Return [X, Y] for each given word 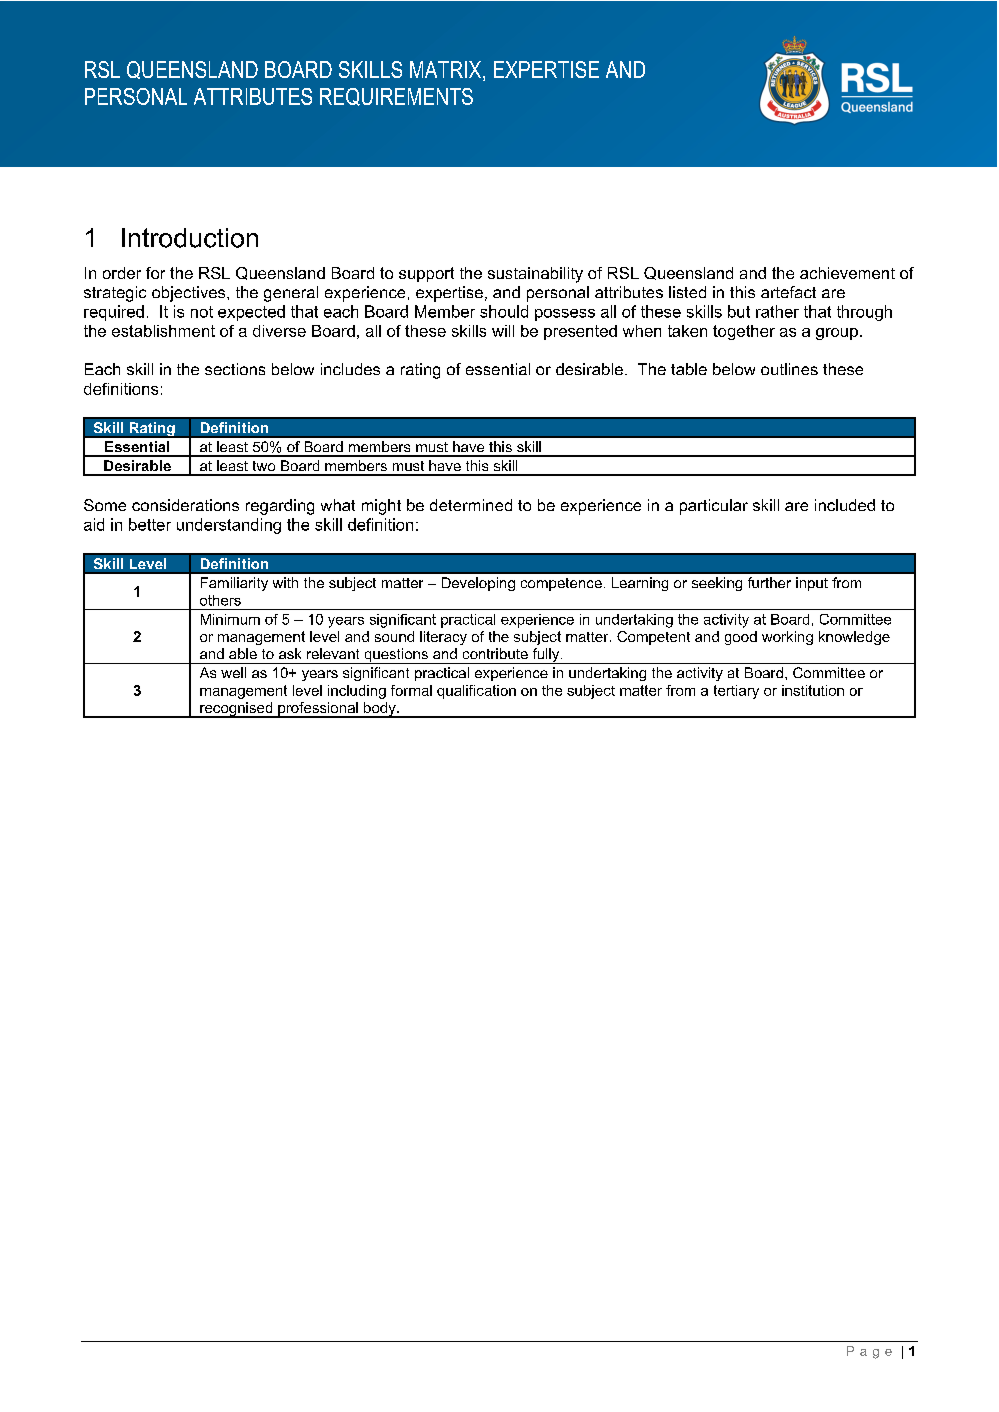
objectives [190, 294]
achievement [847, 273]
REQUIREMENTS [396, 97]
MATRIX [447, 69]
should [504, 311]
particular [714, 507]
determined [471, 505]
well [233, 672]
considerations [185, 505]
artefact [788, 292]
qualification [476, 692]
